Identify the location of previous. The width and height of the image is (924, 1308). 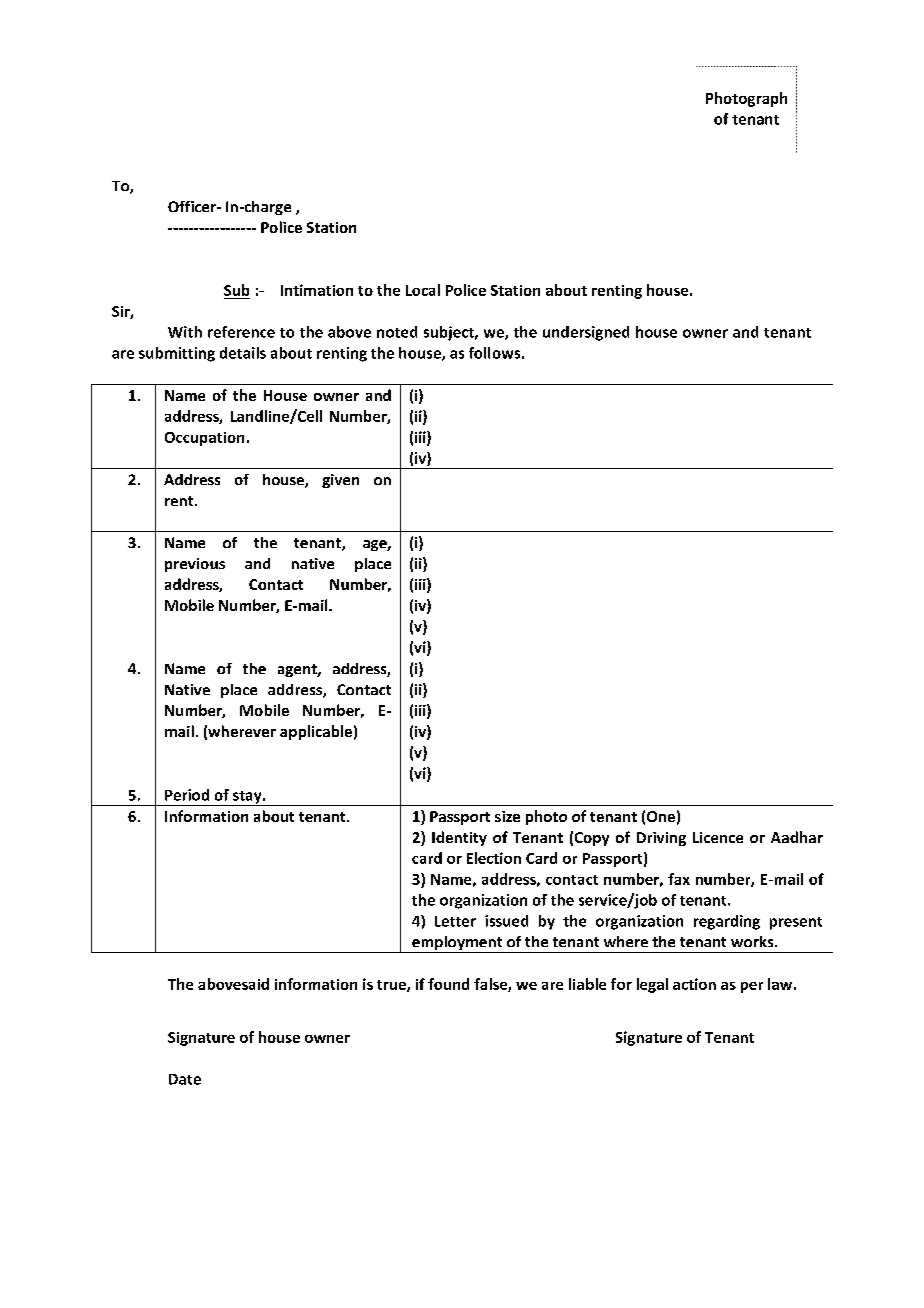
(195, 565).
